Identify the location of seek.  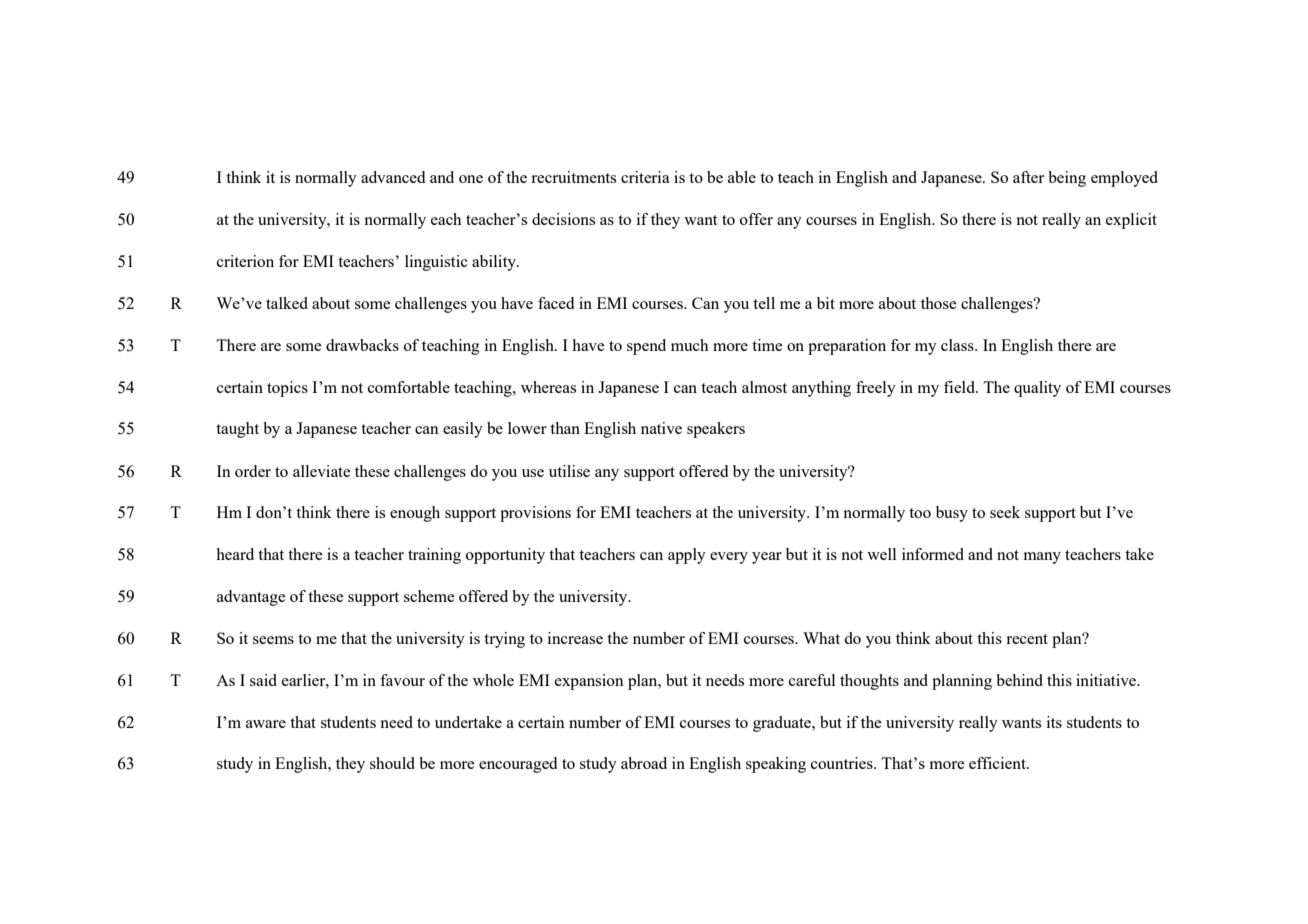
(1005, 512).
